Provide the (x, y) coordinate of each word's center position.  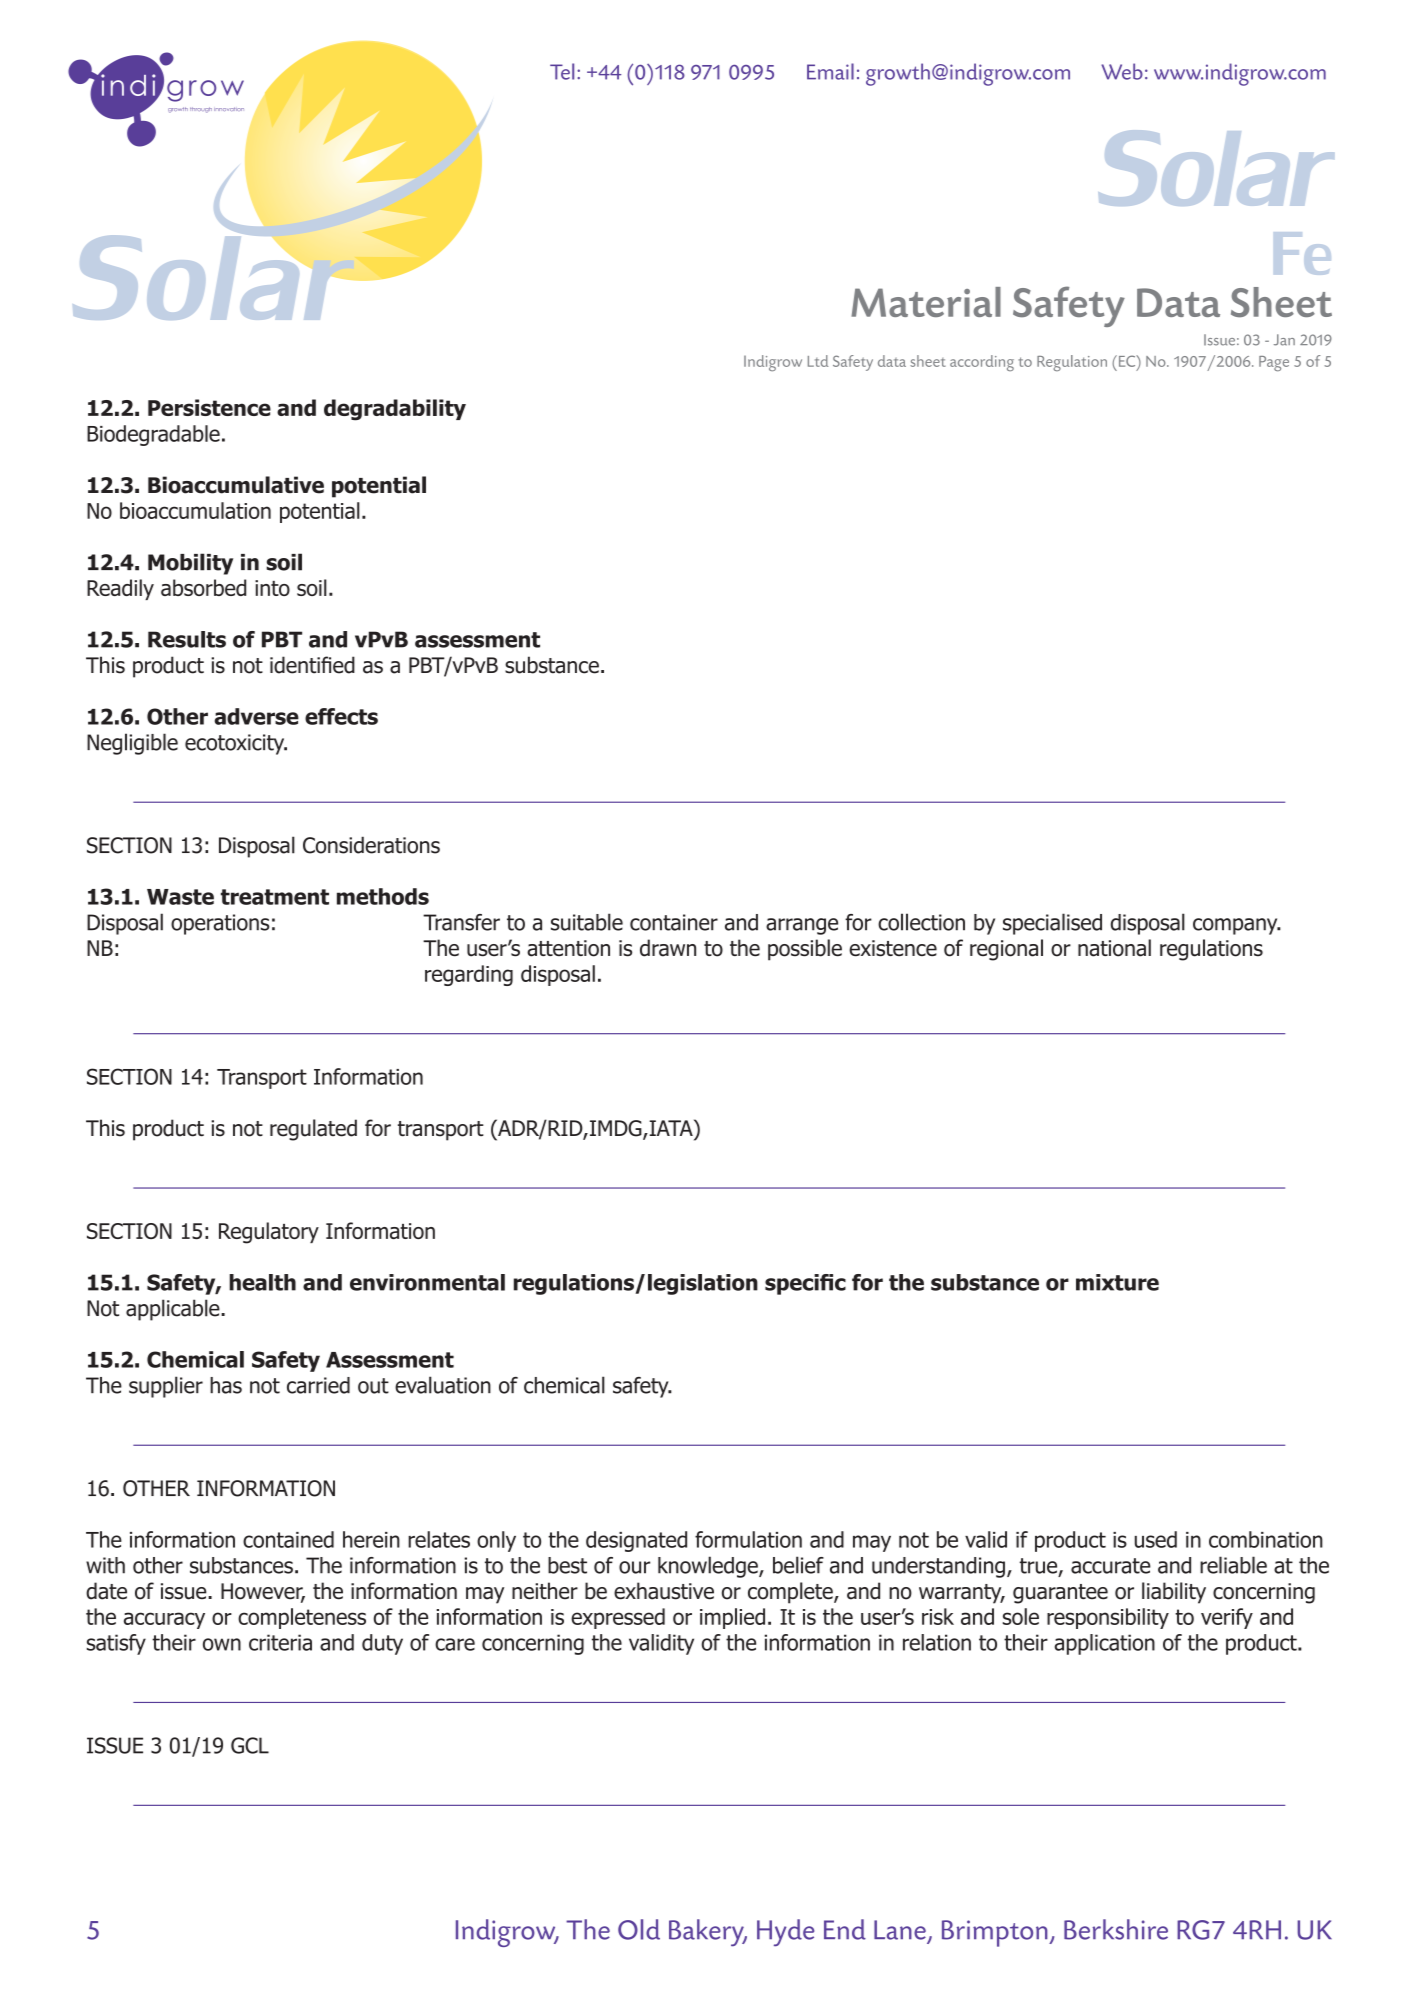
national (1114, 948)
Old (639, 1929)
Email (830, 71)
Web (1122, 71)
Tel (562, 71)
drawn (668, 948)
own (222, 1644)
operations (220, 924)
